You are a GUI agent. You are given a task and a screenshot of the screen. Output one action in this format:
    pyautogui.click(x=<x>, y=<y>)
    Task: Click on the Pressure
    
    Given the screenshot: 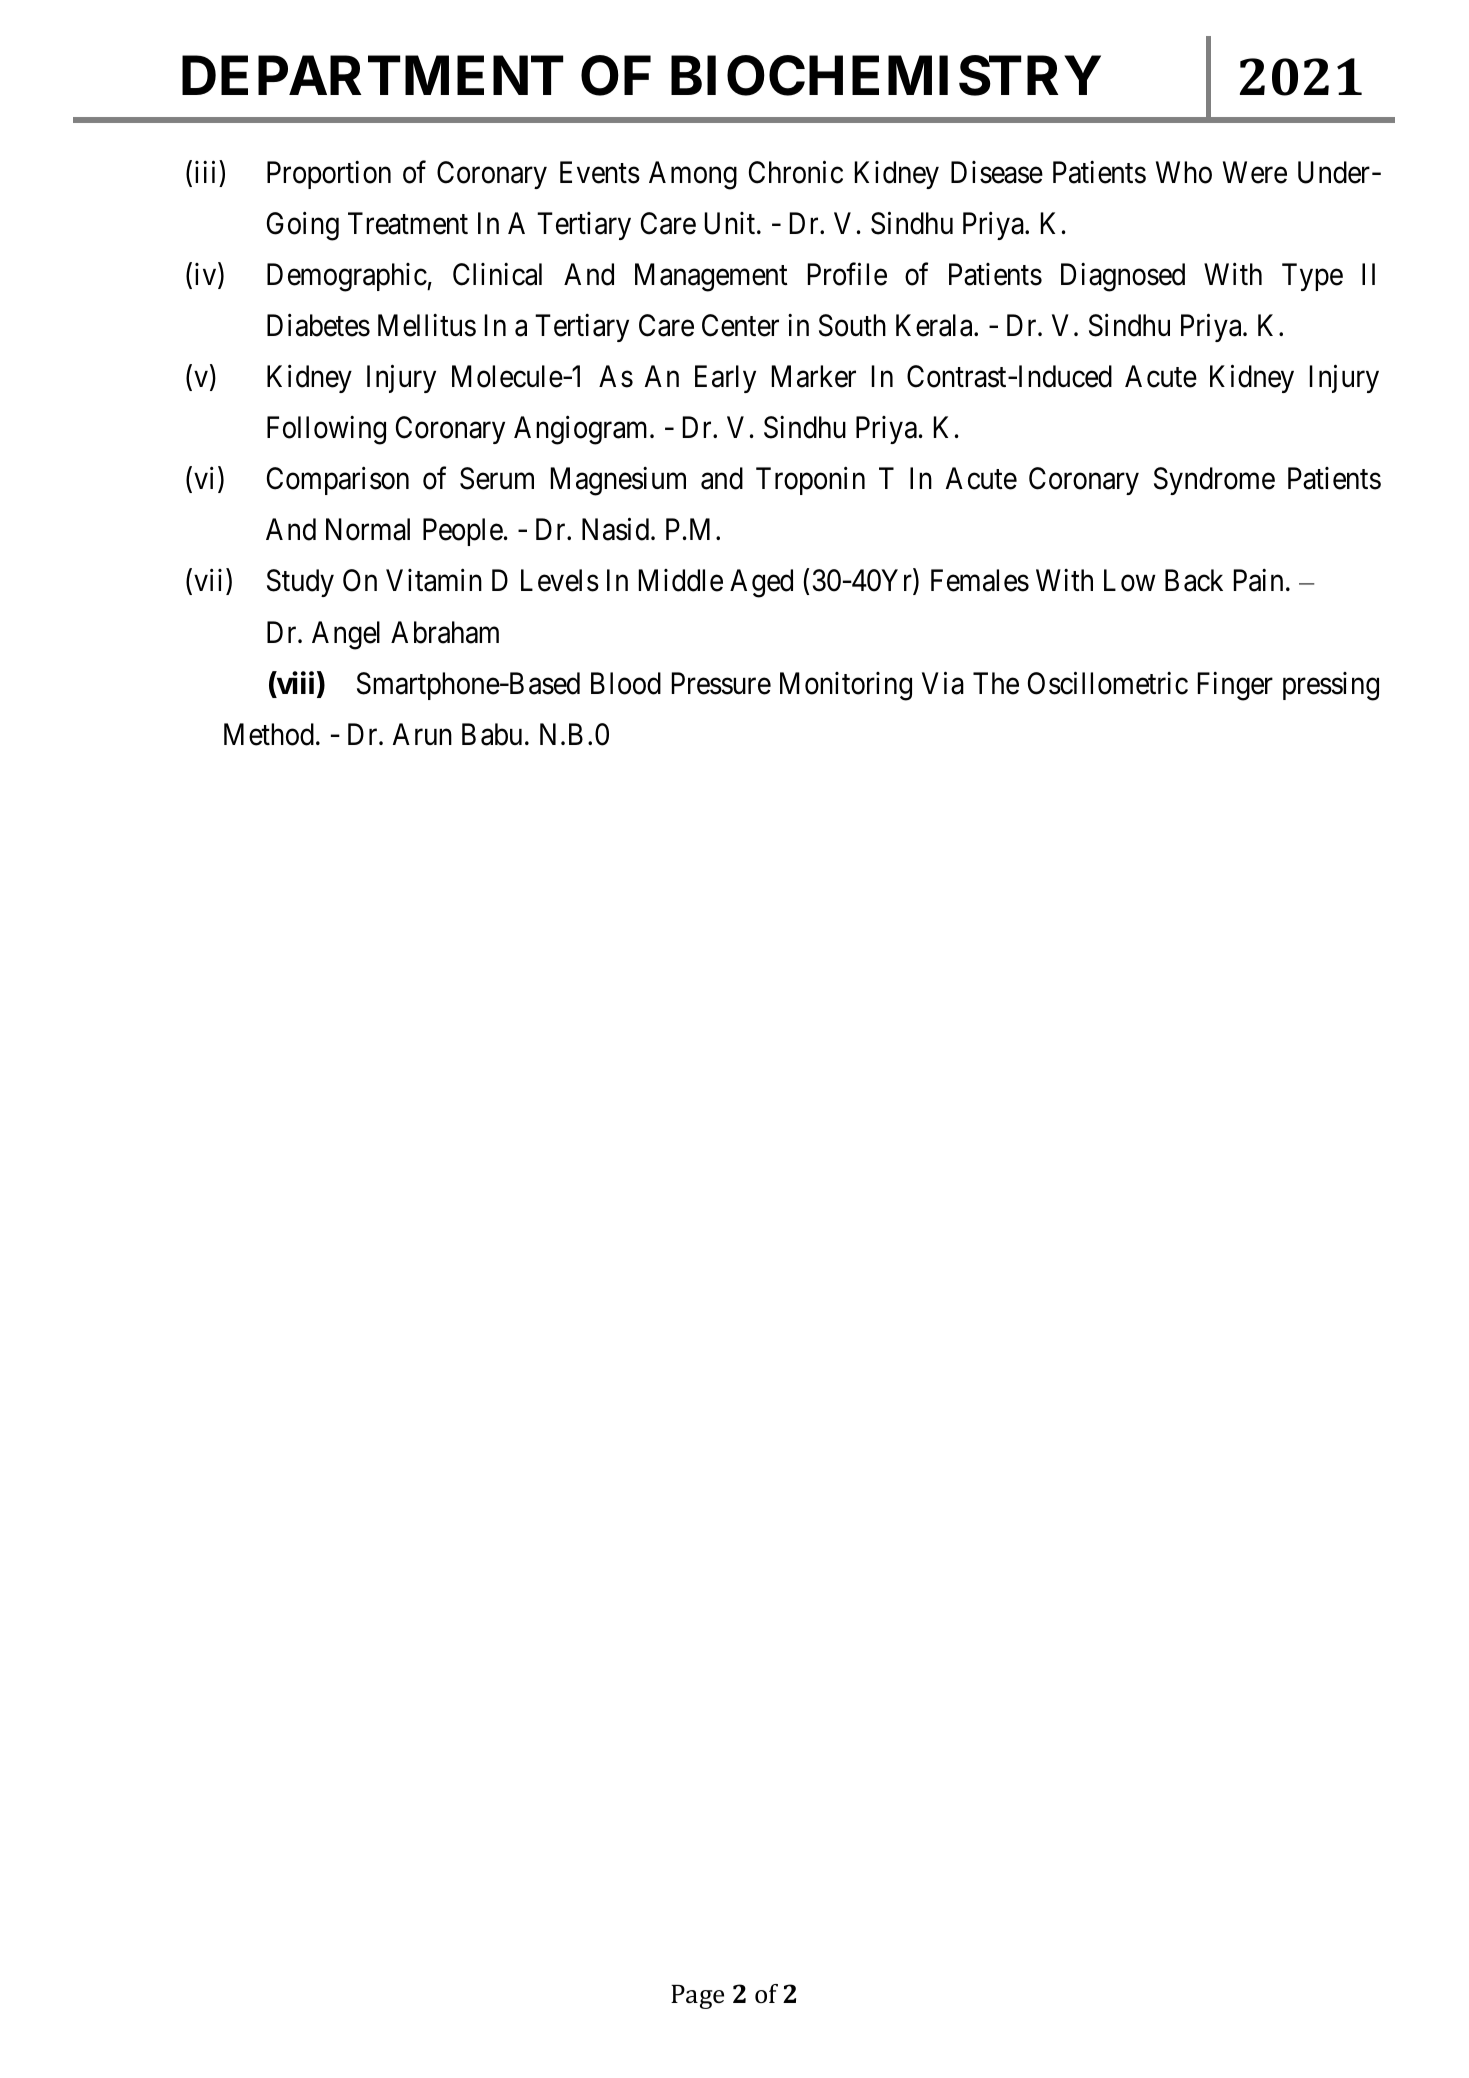 What is the action you would take?
    pyautogui.click(x=721, y=683)
